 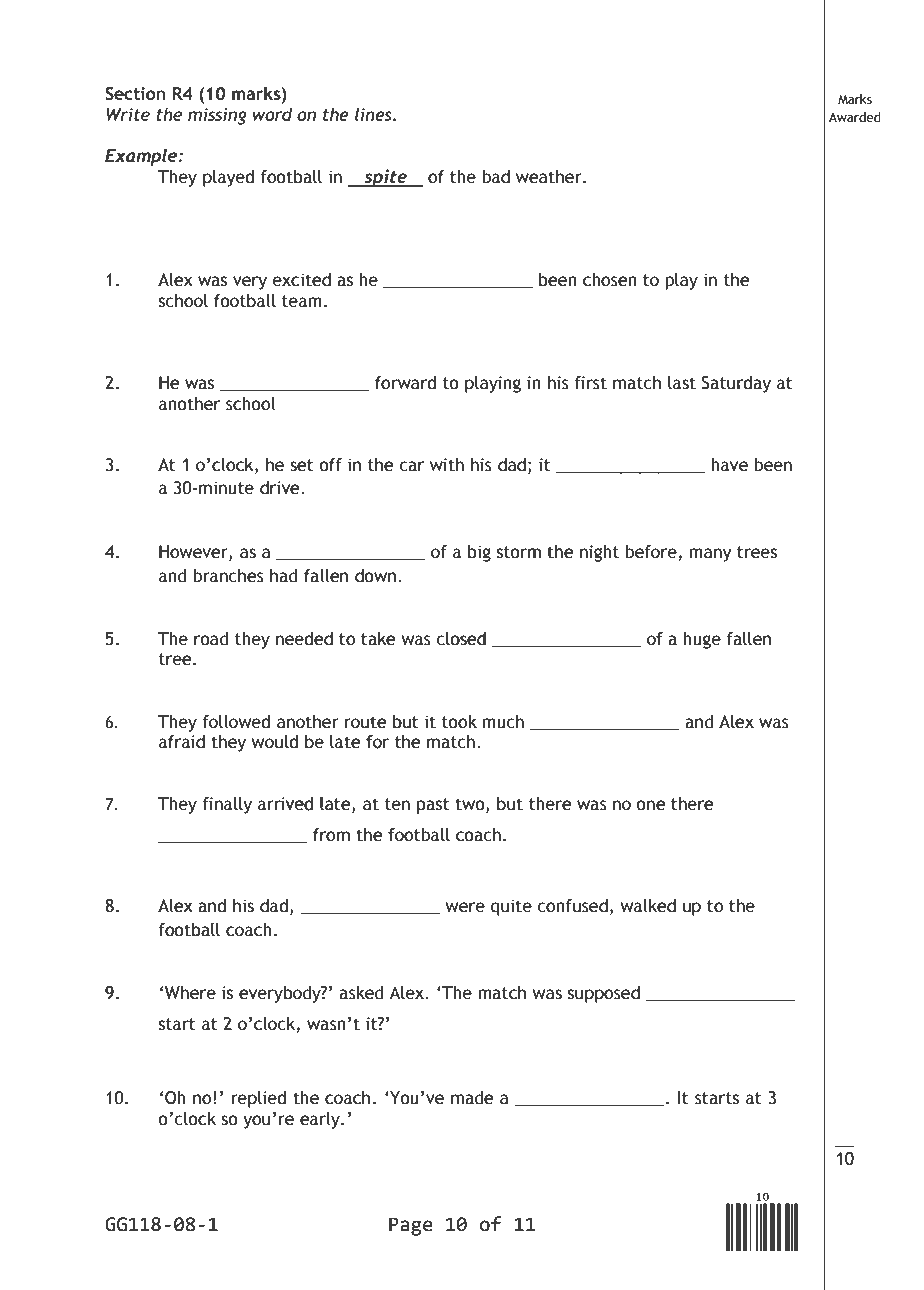 What do you see at coordinates (604, 994) in the document?
I see `supposed` at bounding box center [604, 994].
